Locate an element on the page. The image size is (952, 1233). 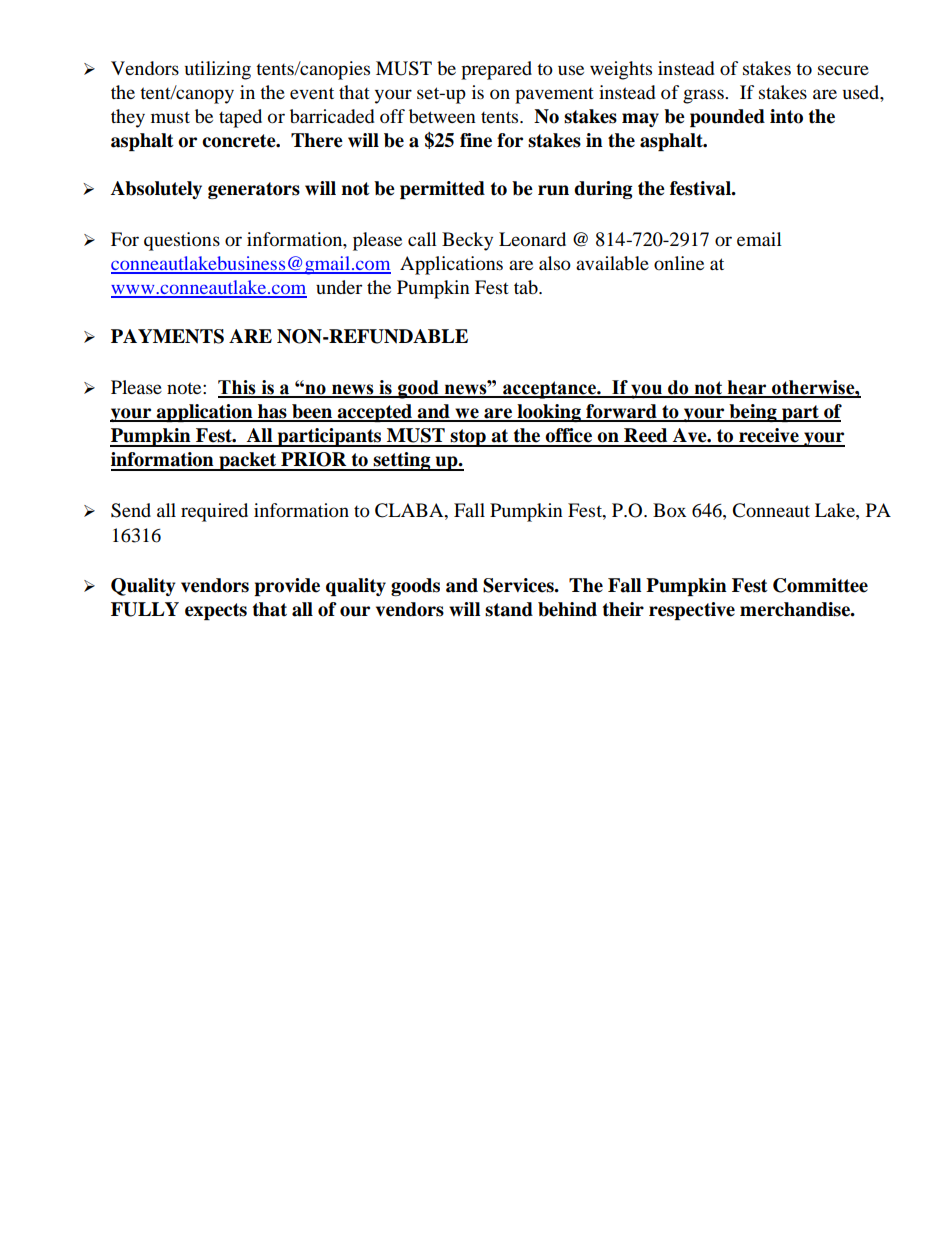
prepared is located at coordinates (496, 70).
